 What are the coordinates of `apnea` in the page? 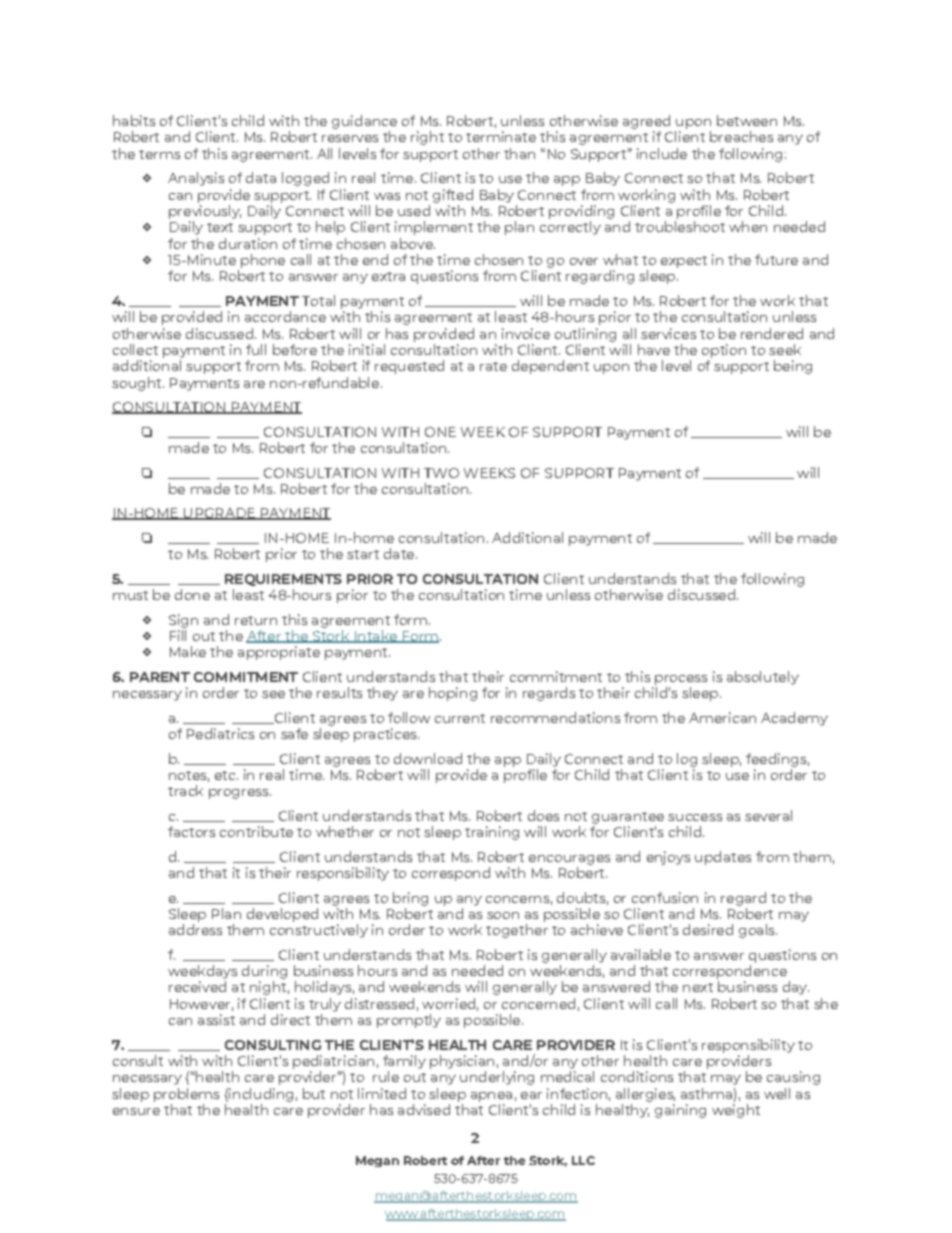 It's located at (491, 1097).
